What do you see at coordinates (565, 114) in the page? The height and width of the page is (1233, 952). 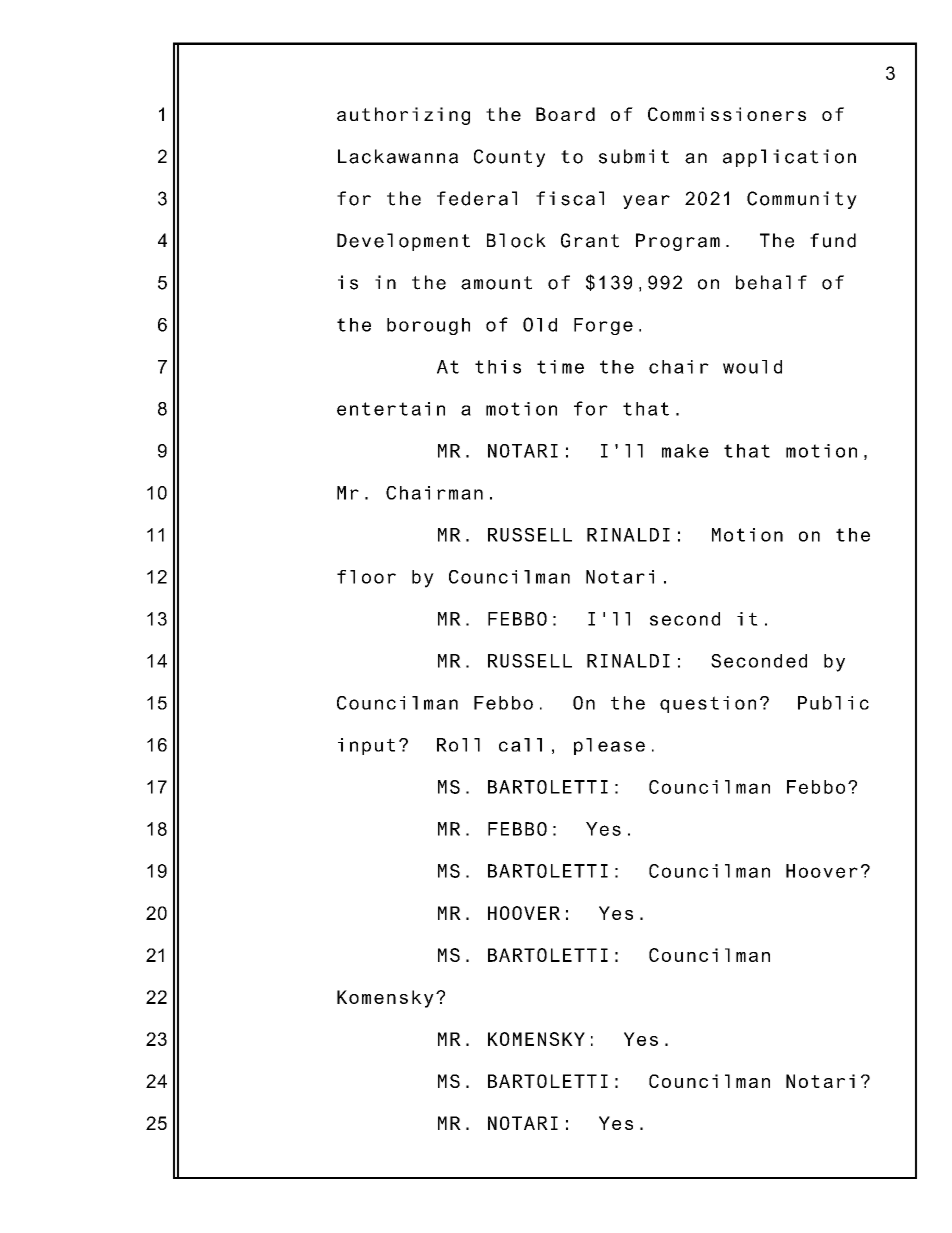 I see `Board` at bounding box center [565, 114].
